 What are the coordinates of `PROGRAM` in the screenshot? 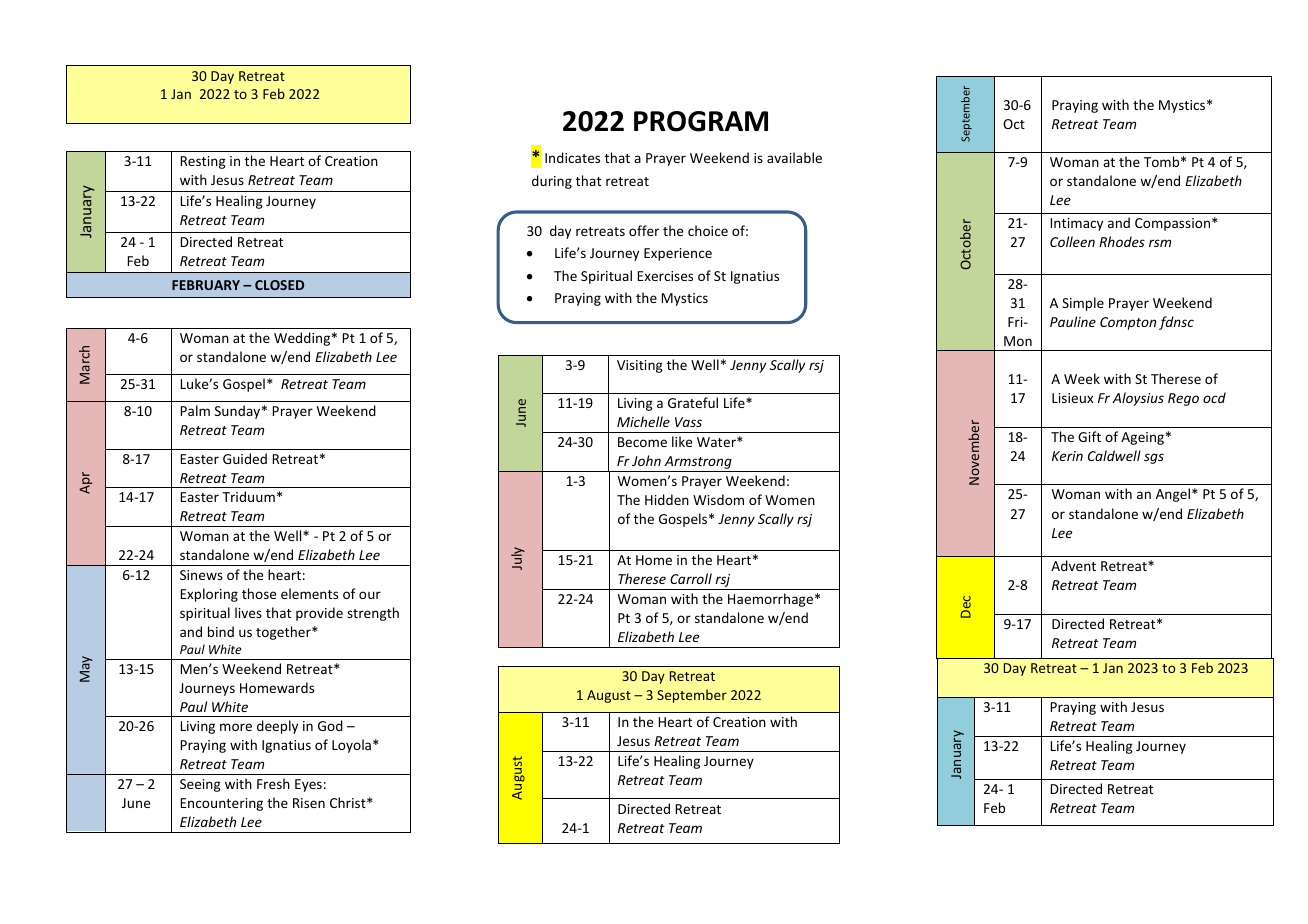 It's located at (701, 121).
